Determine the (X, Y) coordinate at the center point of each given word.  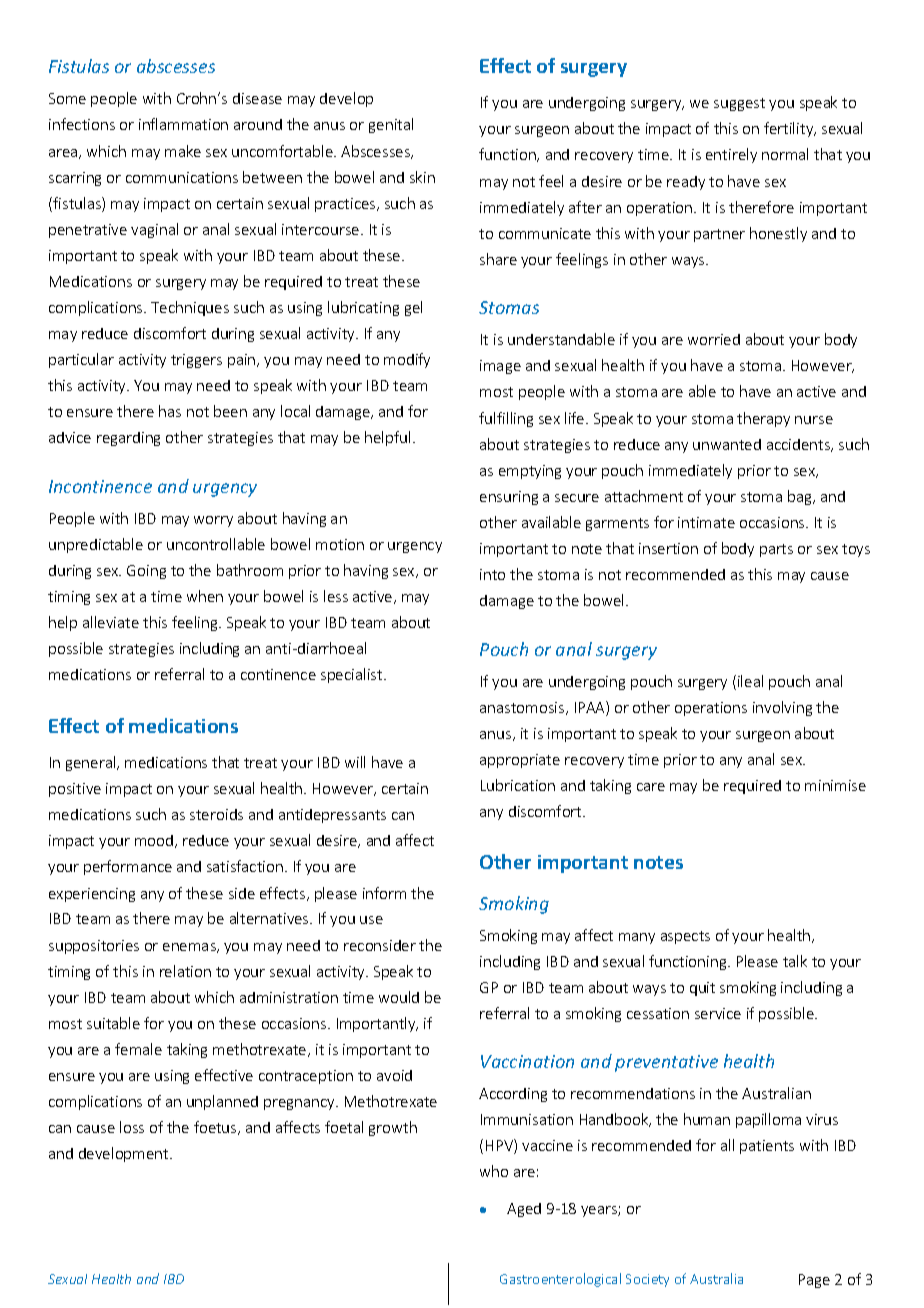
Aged (524, 1210)
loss (132, 1127)
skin (422, 177)
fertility (790, 129)
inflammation (183, 124)
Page (814, 1281)
